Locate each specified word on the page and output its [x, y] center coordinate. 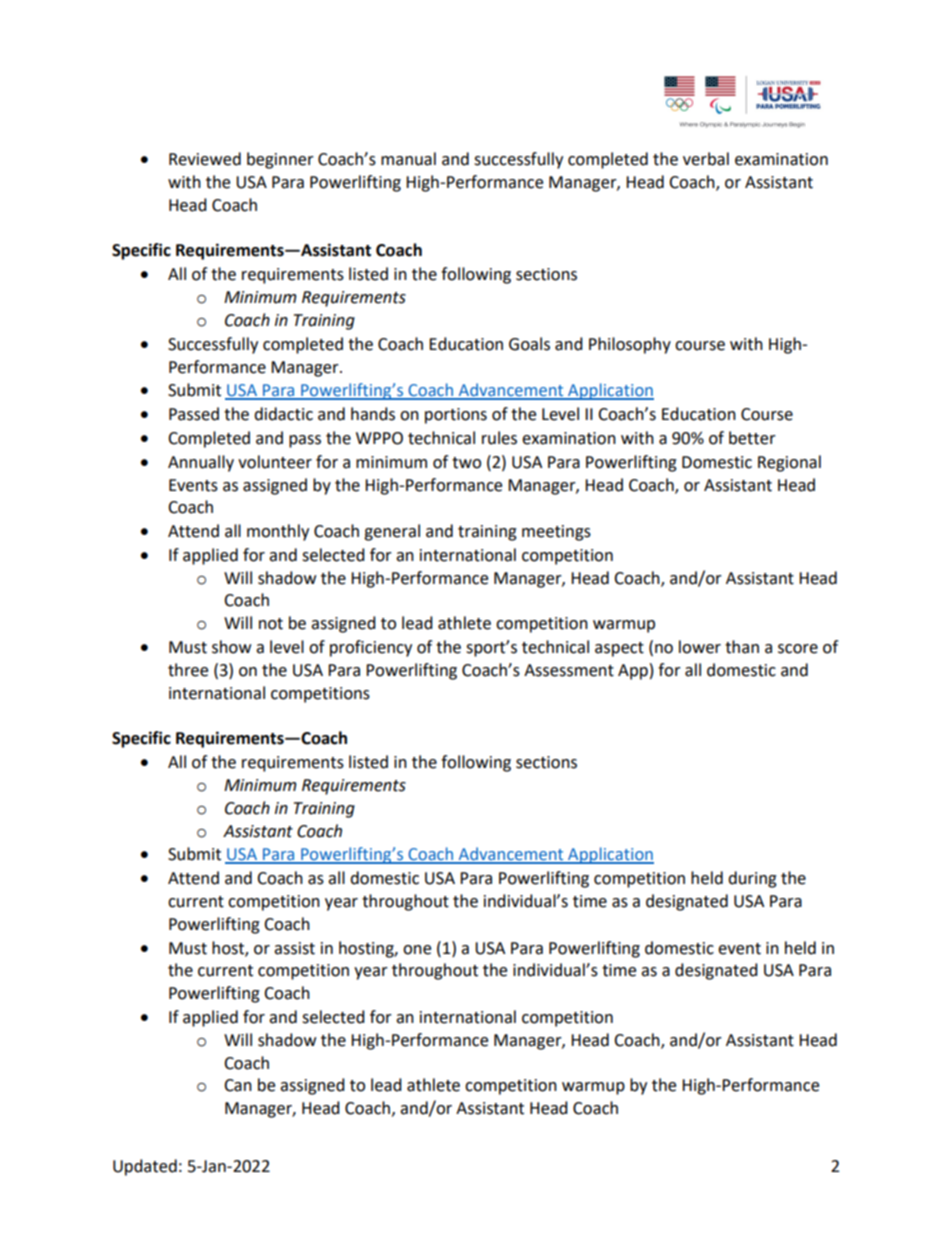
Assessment [569, 670]
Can [238, 1085]
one [417, 950]
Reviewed [205, 159]
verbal [706, 159]
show [231, 647]
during [752, 879]
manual [408, 159]
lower [700, 647]
